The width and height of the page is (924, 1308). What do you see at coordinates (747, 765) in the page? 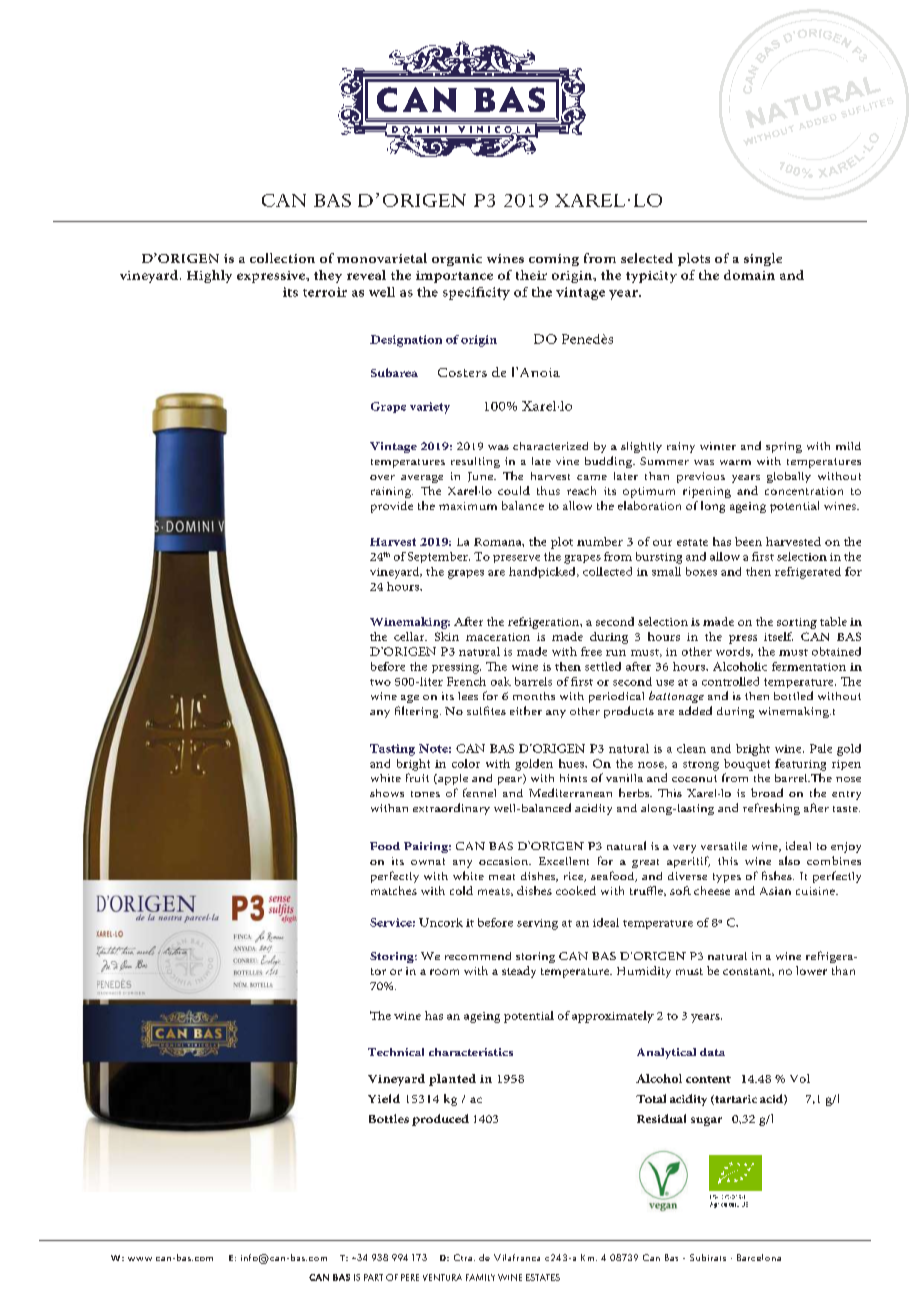
I see `bouquet` at bounding box center [747, 765].
